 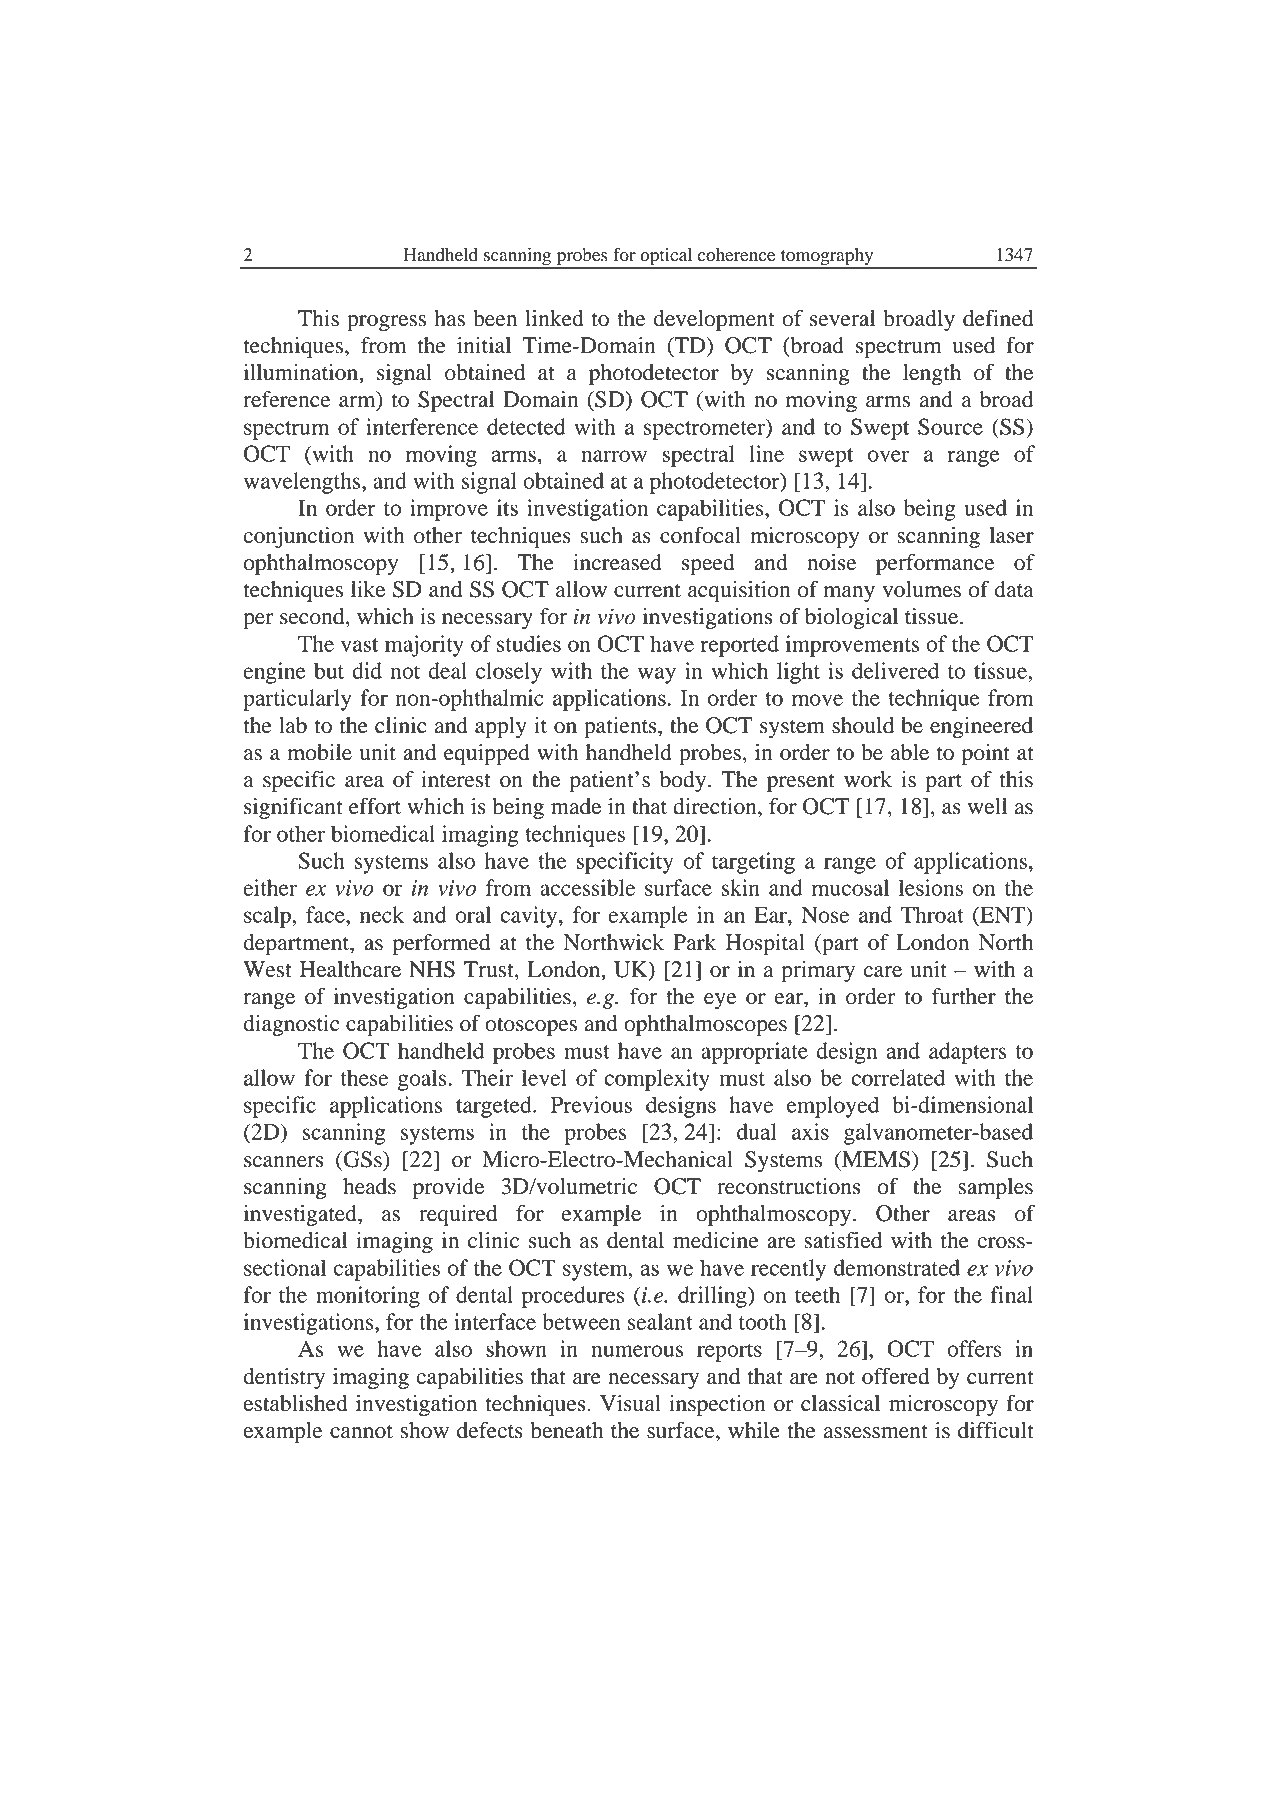 I want to click on Visual, so click(x=630, y=1403).
